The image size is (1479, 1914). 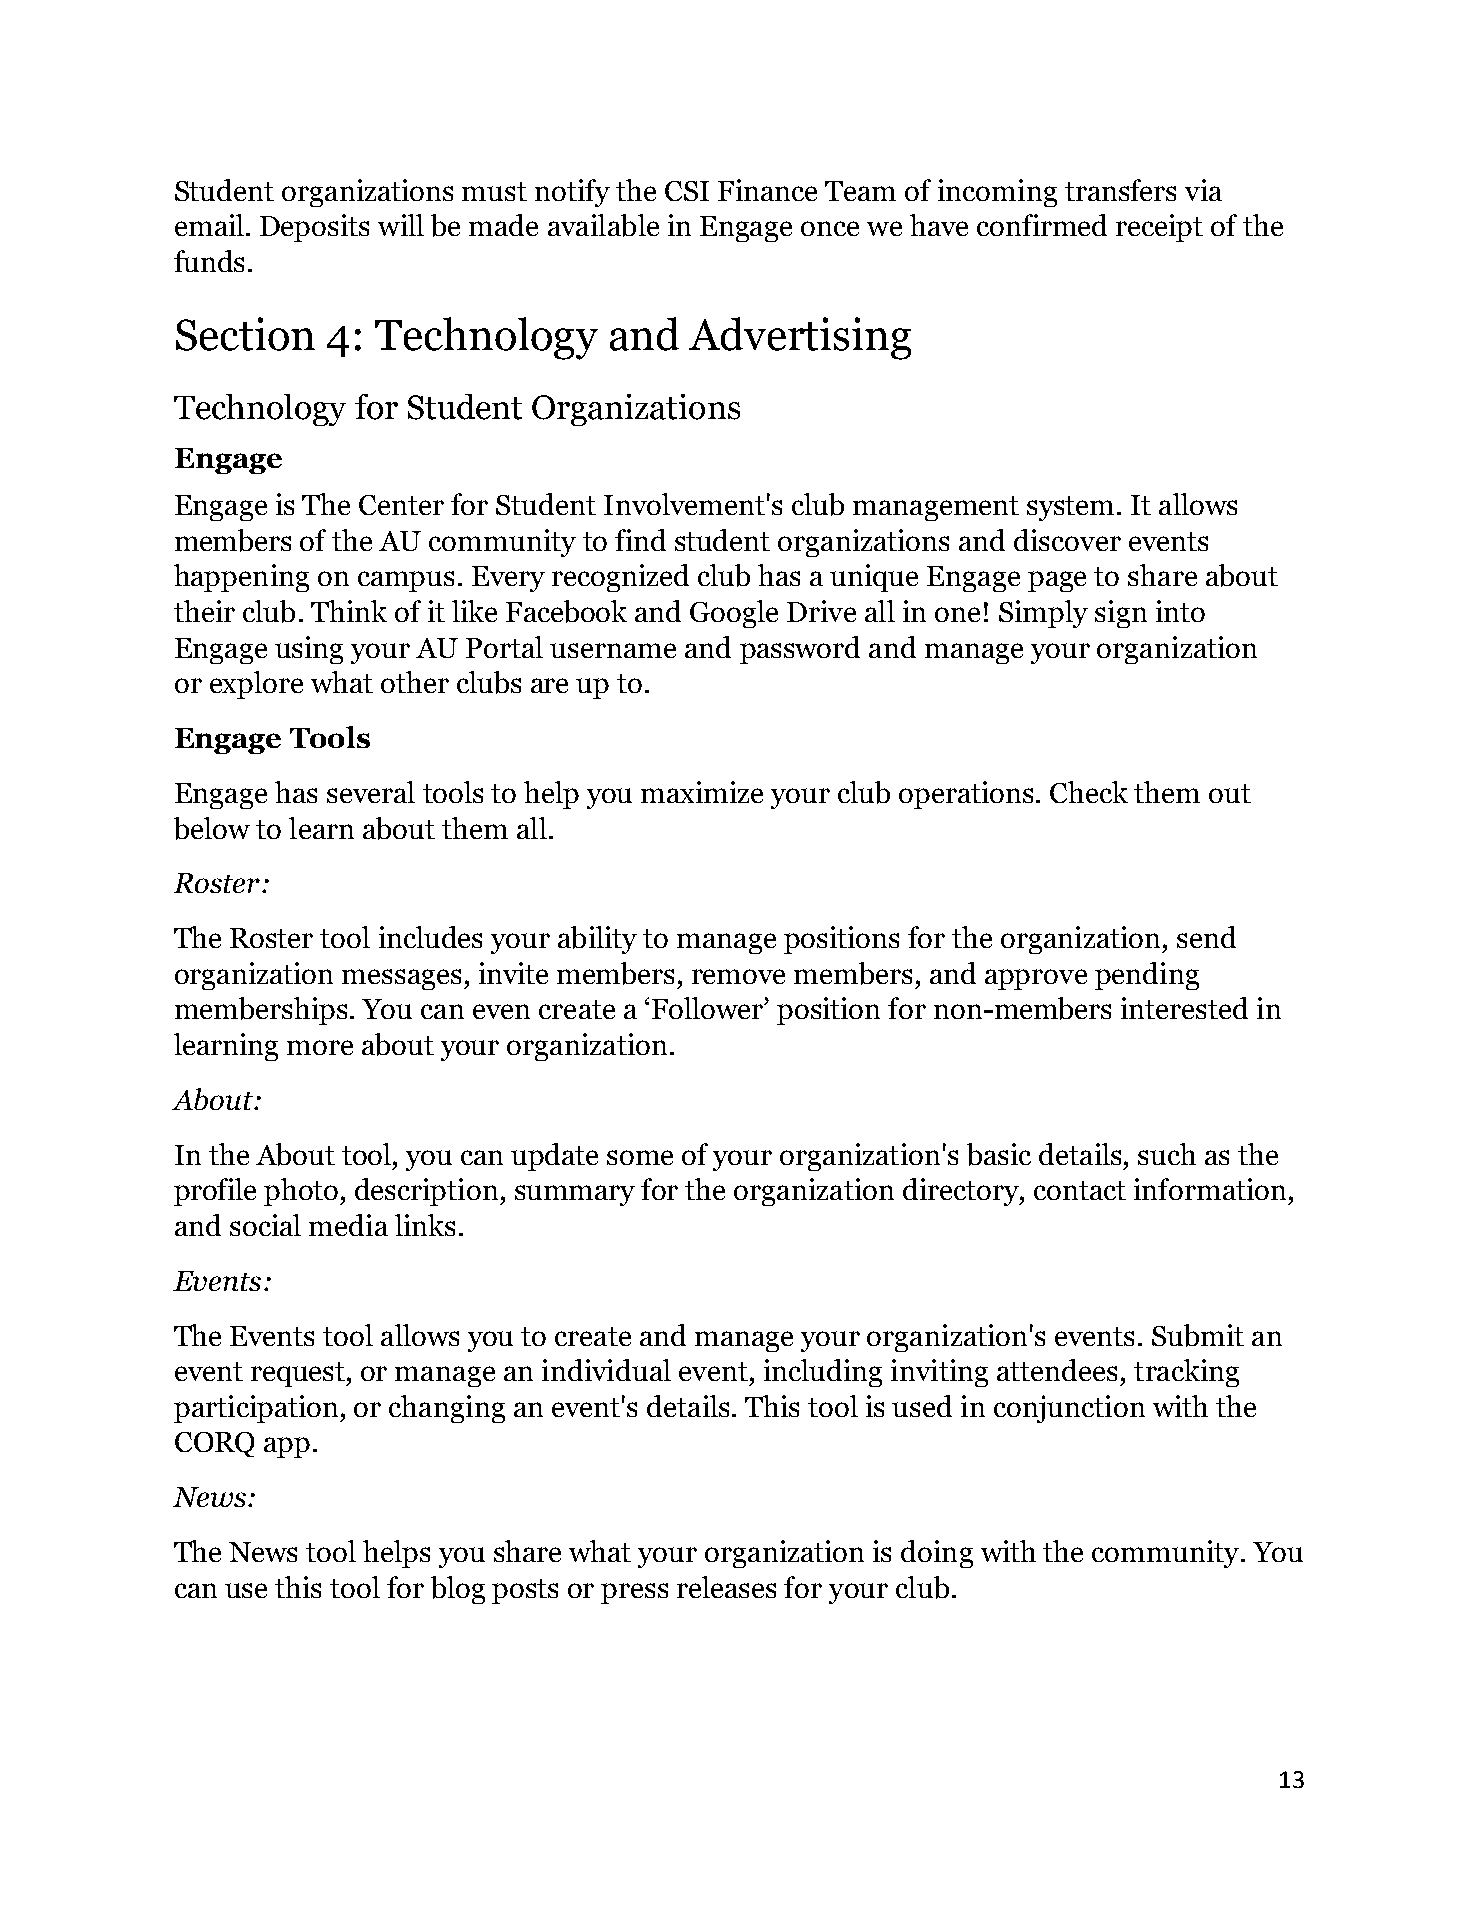 What do you see at coordinates (1042, 225) in the image?
I see `confirmed` at bounding box center [1042, 225].
